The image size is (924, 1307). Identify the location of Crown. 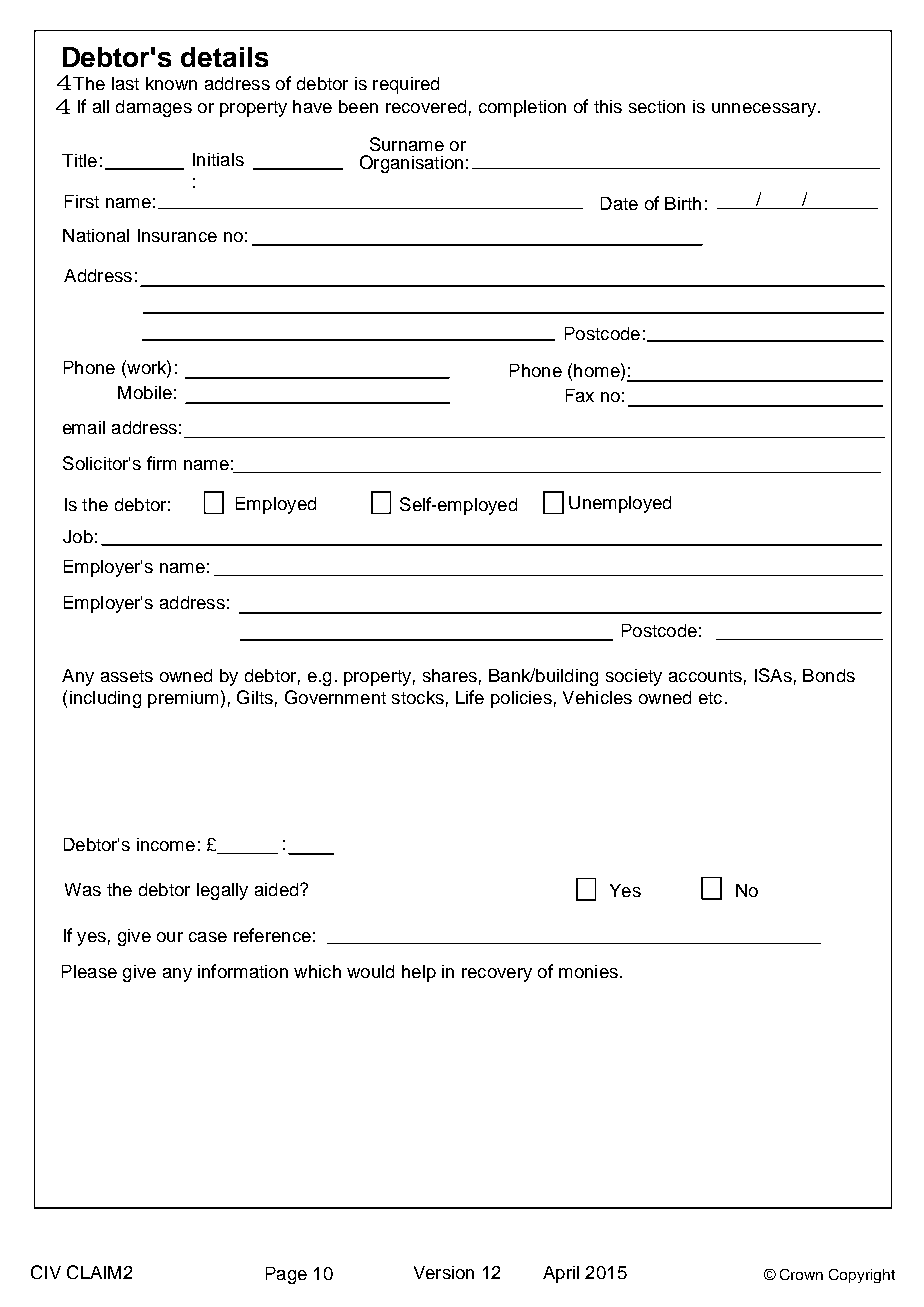
(801, 1274).
